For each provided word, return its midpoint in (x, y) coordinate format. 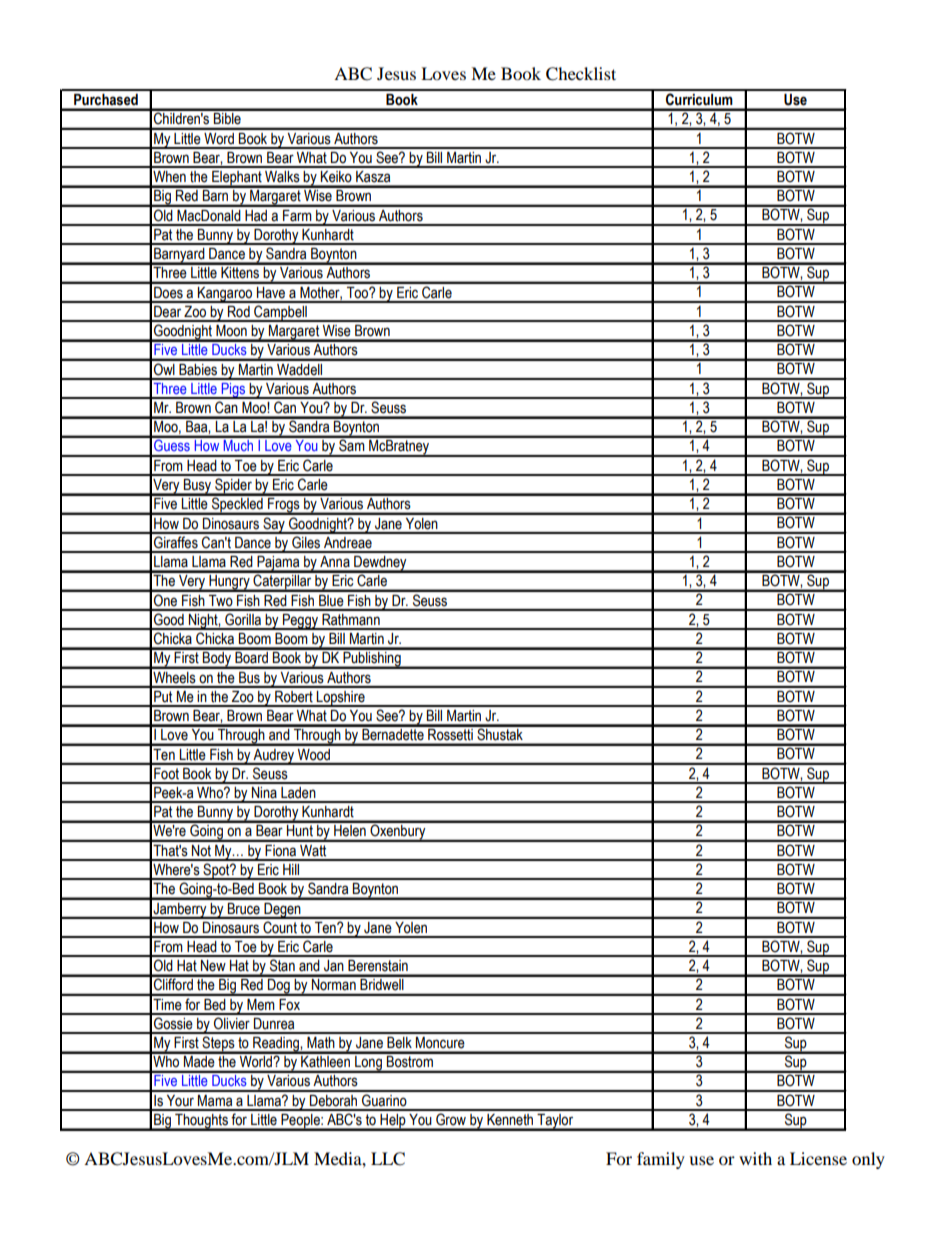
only (868, 1160)
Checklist (581, 74)
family (661, 1160)
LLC (388, 1159)
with (755, 1158)
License (818, 1158)
